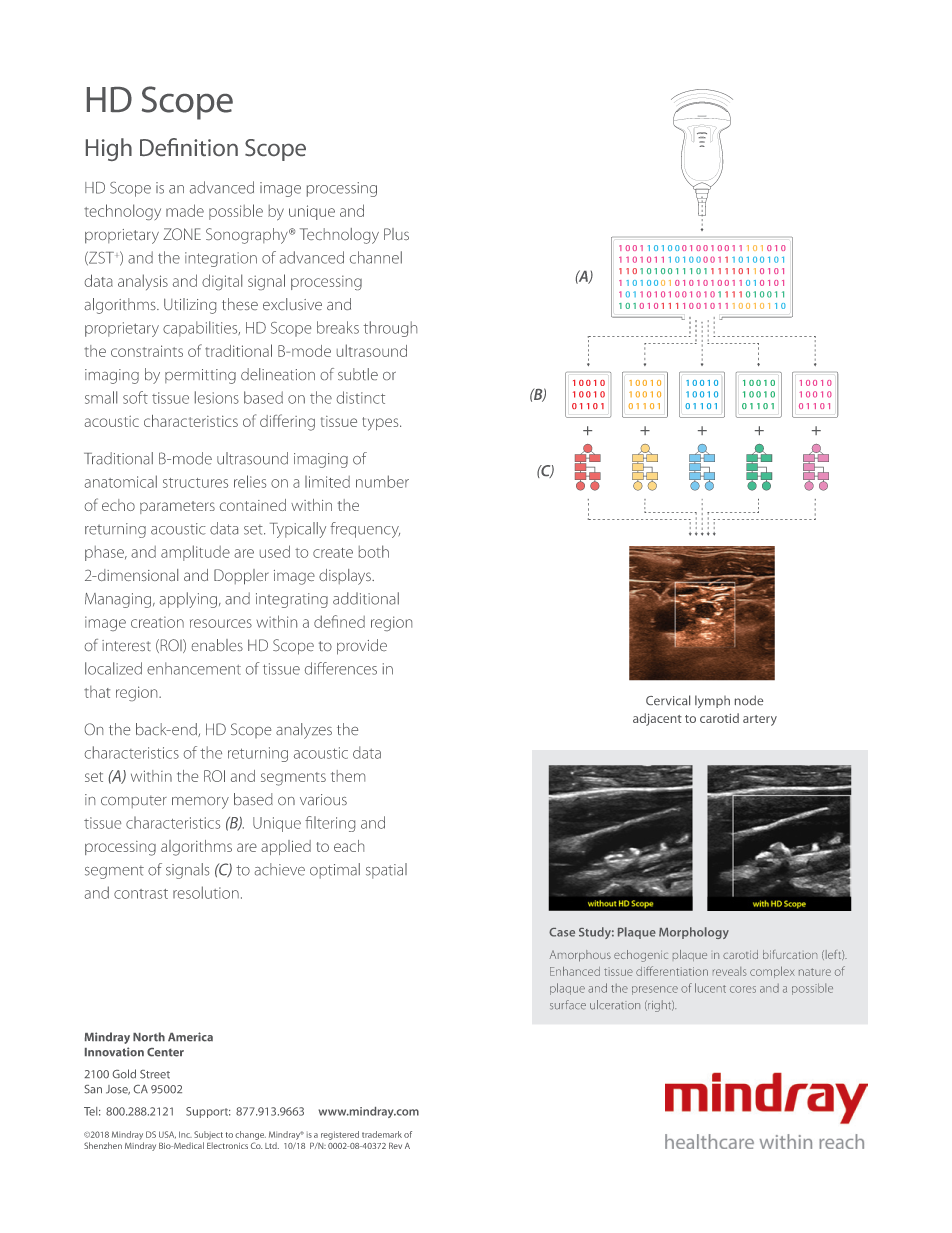  I want to click on USA, so click(167, 1135).
